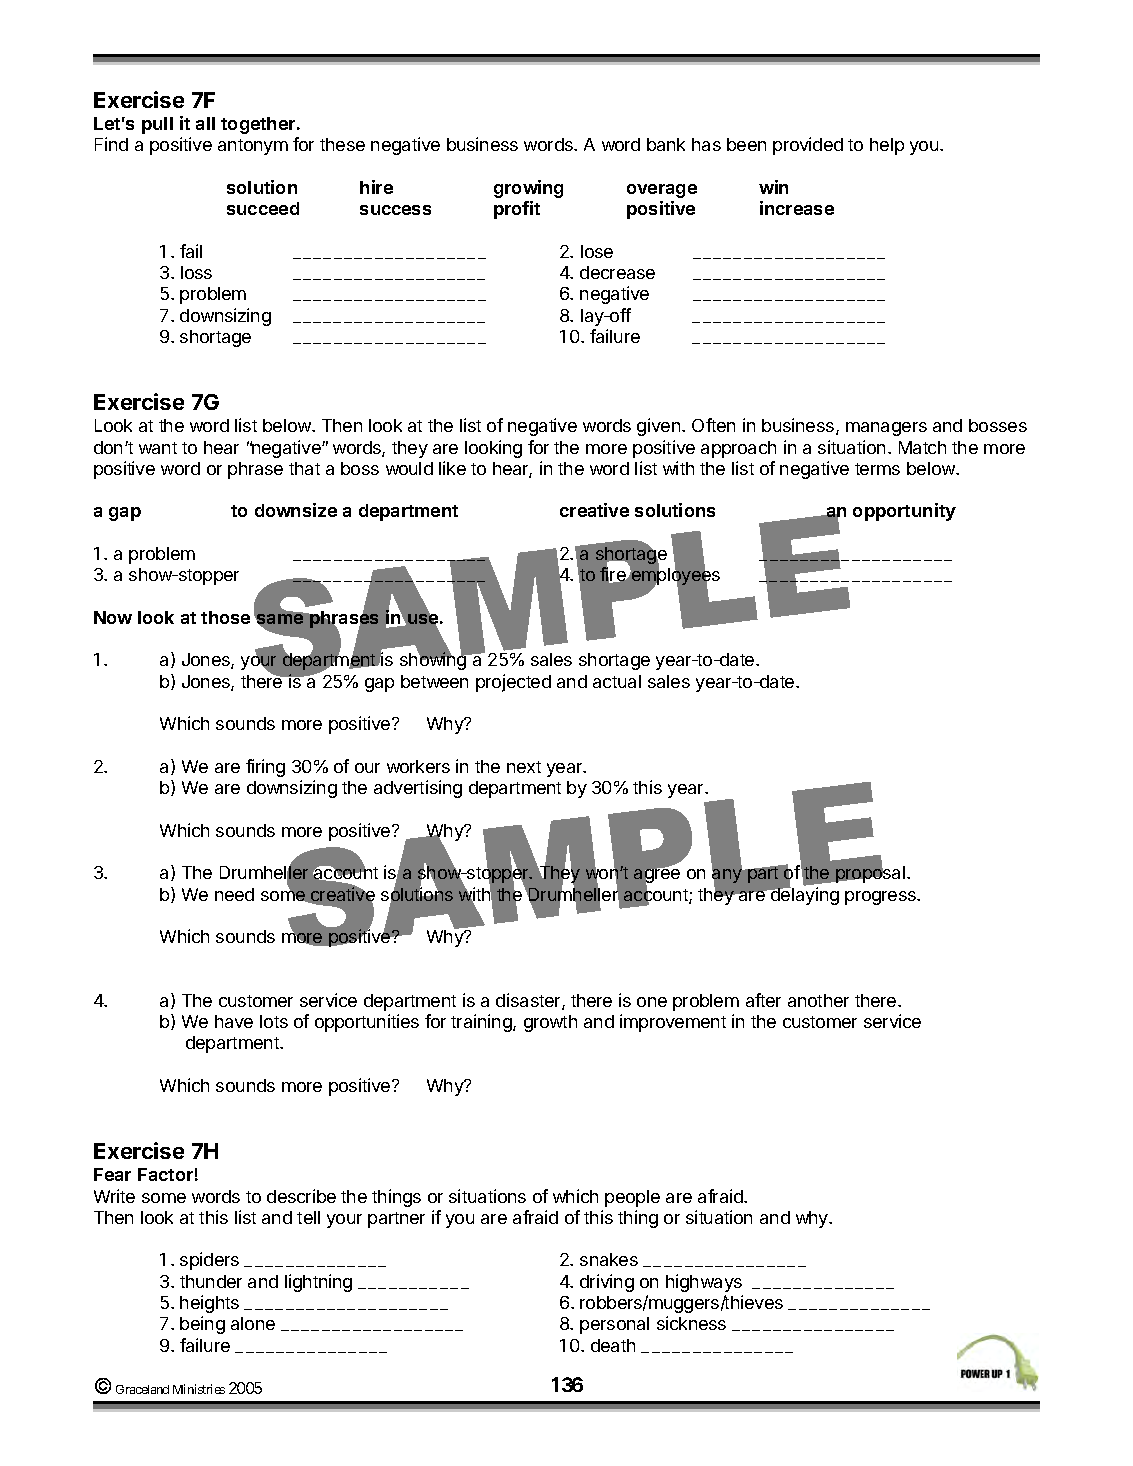 The width and height of the page is (1133, 1466). What do you see at coordinates (613, 1345) in the page?
I see `death` at bounding box center [613, 1345].
